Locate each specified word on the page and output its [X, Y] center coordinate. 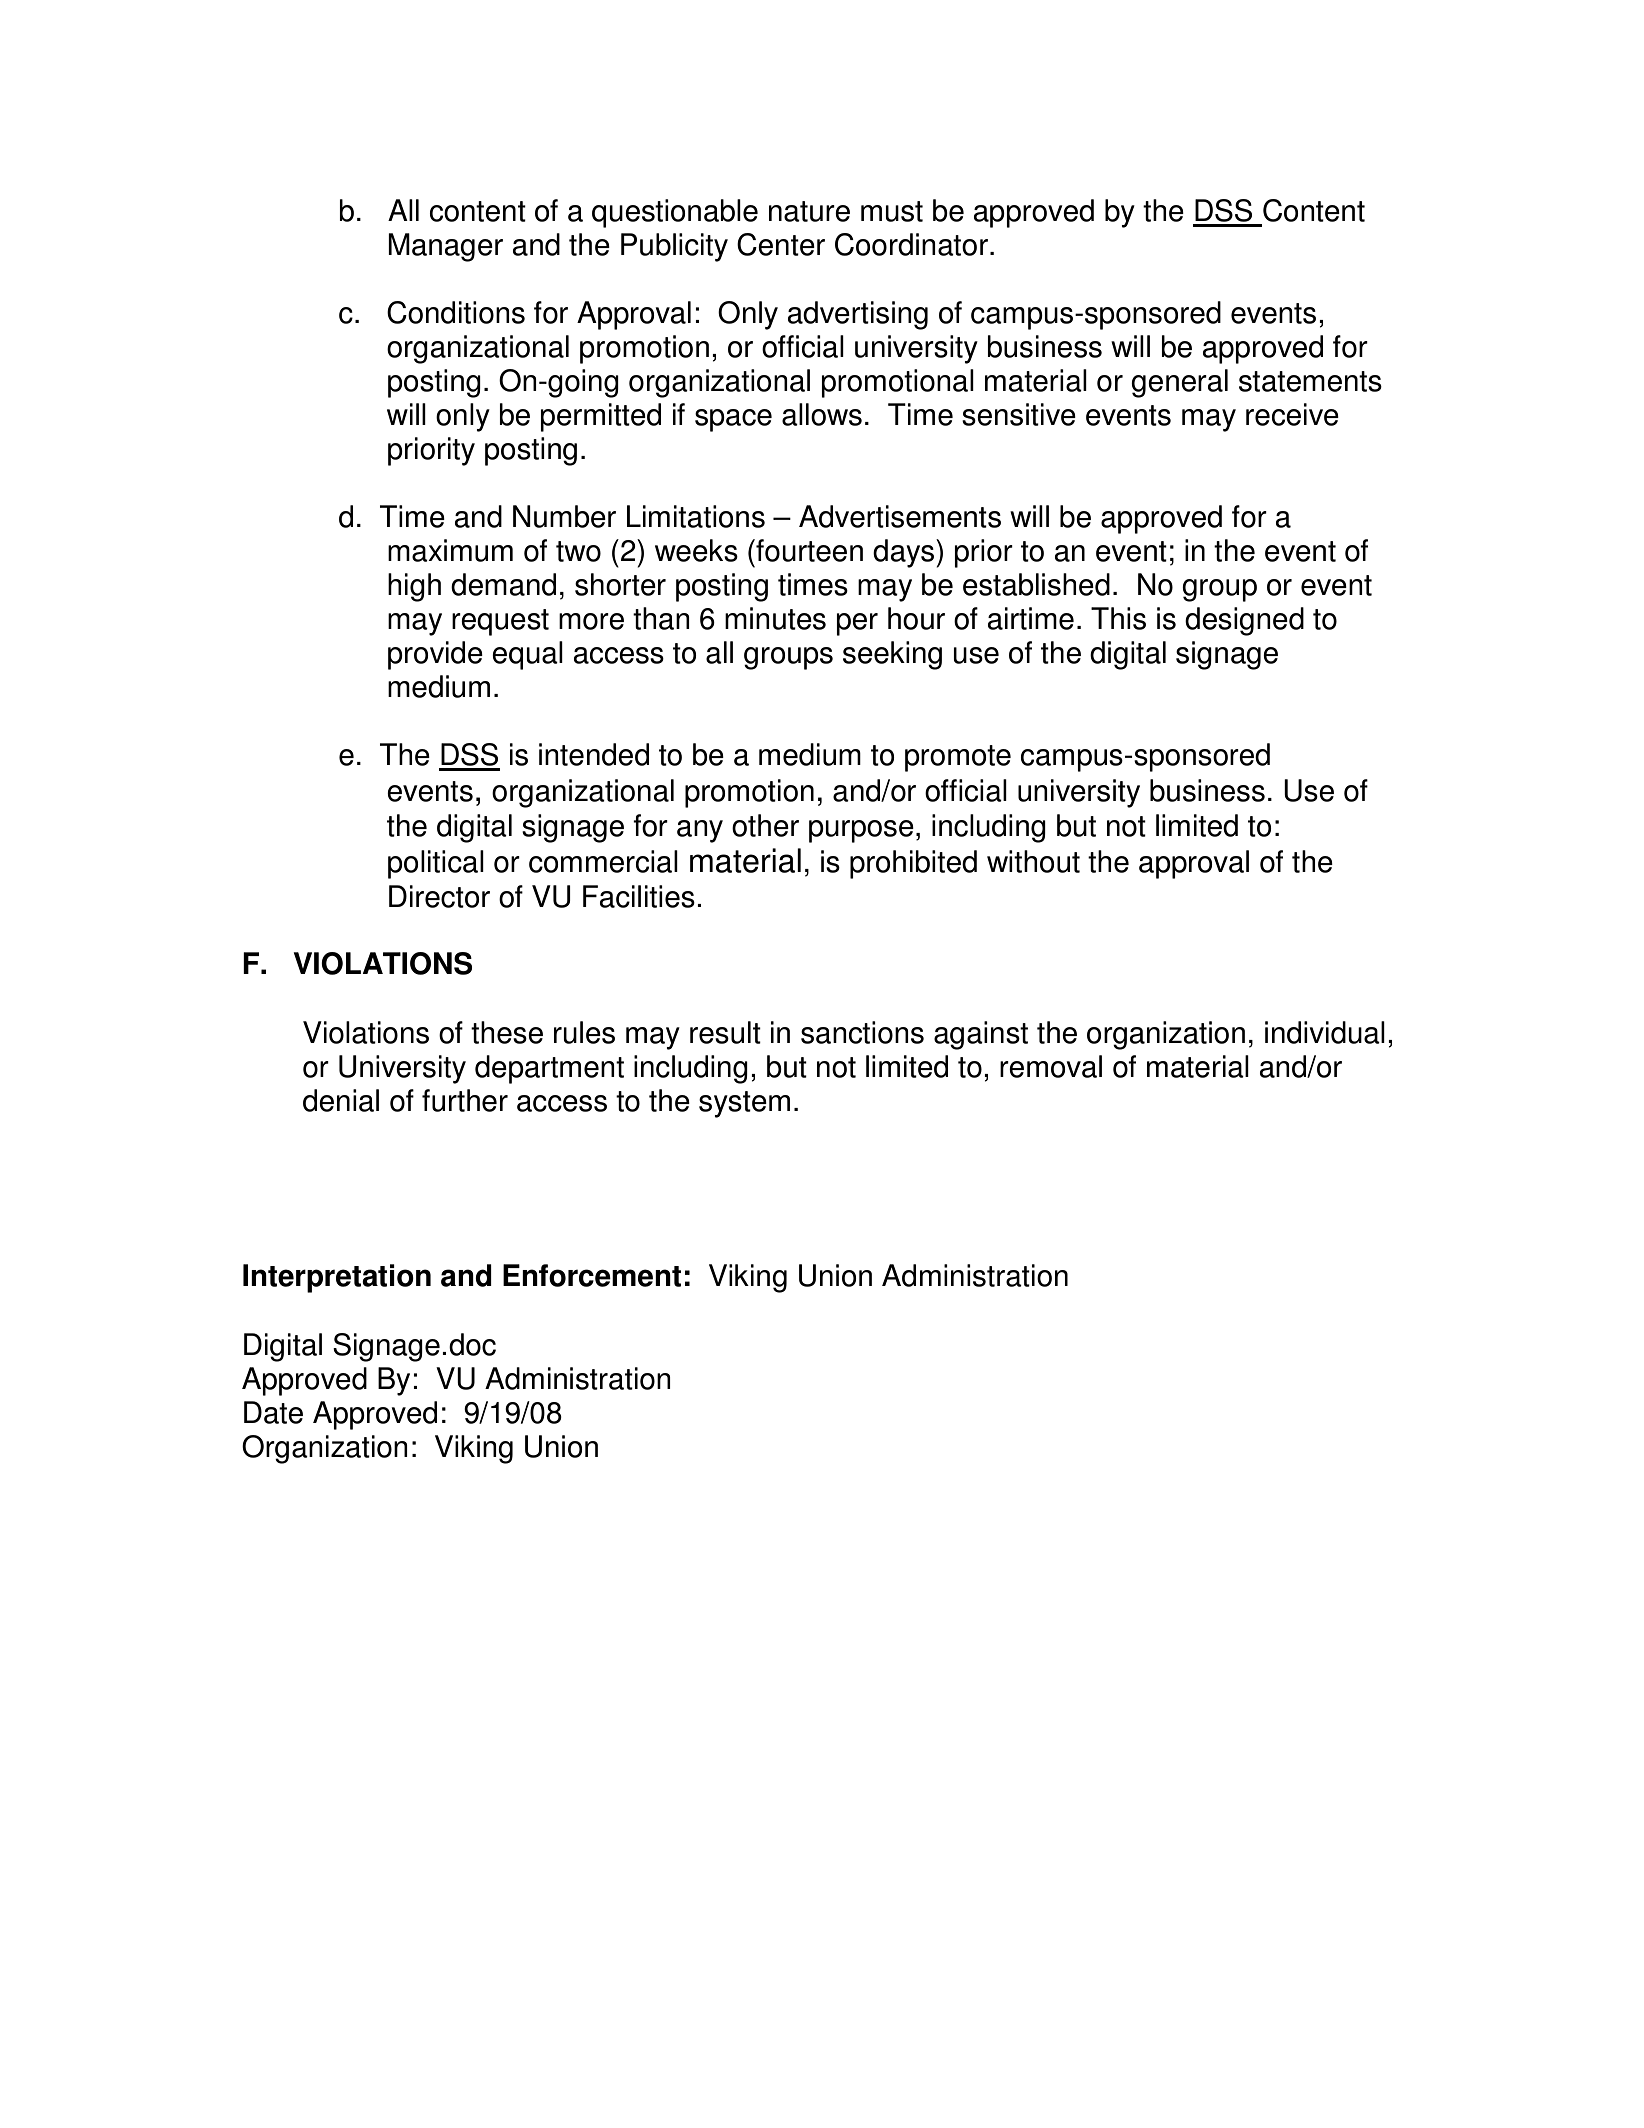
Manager [445, 247]
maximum [450, 550]
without [1033, 861]
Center [781, 244]
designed [1244, 621]
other [765, 825]
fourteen [808, 550]
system [744, 1104]
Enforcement [592, 1275]
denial [341, 1100]
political [436, 864]
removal [1051, 1066]
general [1179, 383]
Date [273, 1412]
